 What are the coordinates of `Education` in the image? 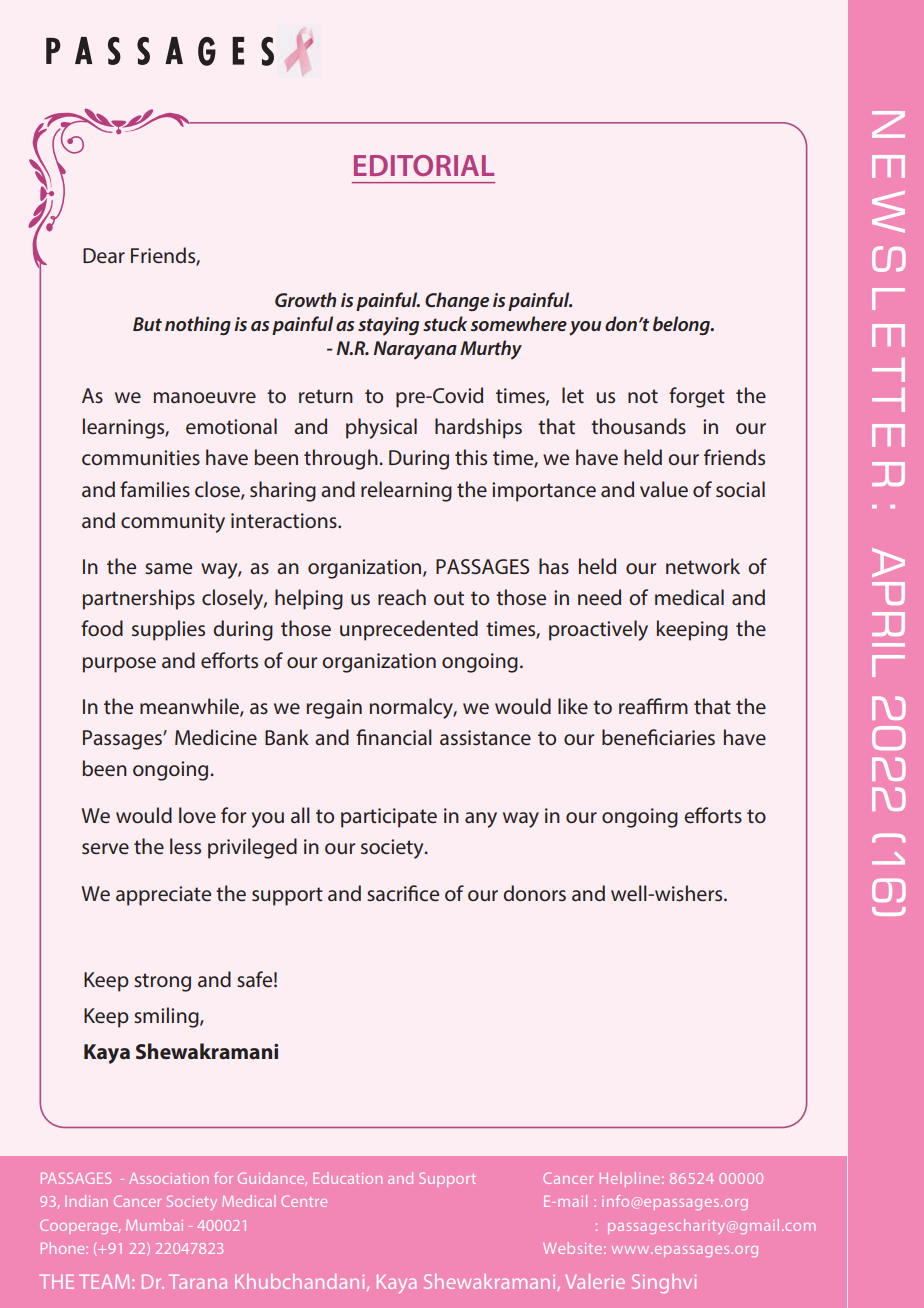 It's located at (347, 1178).
